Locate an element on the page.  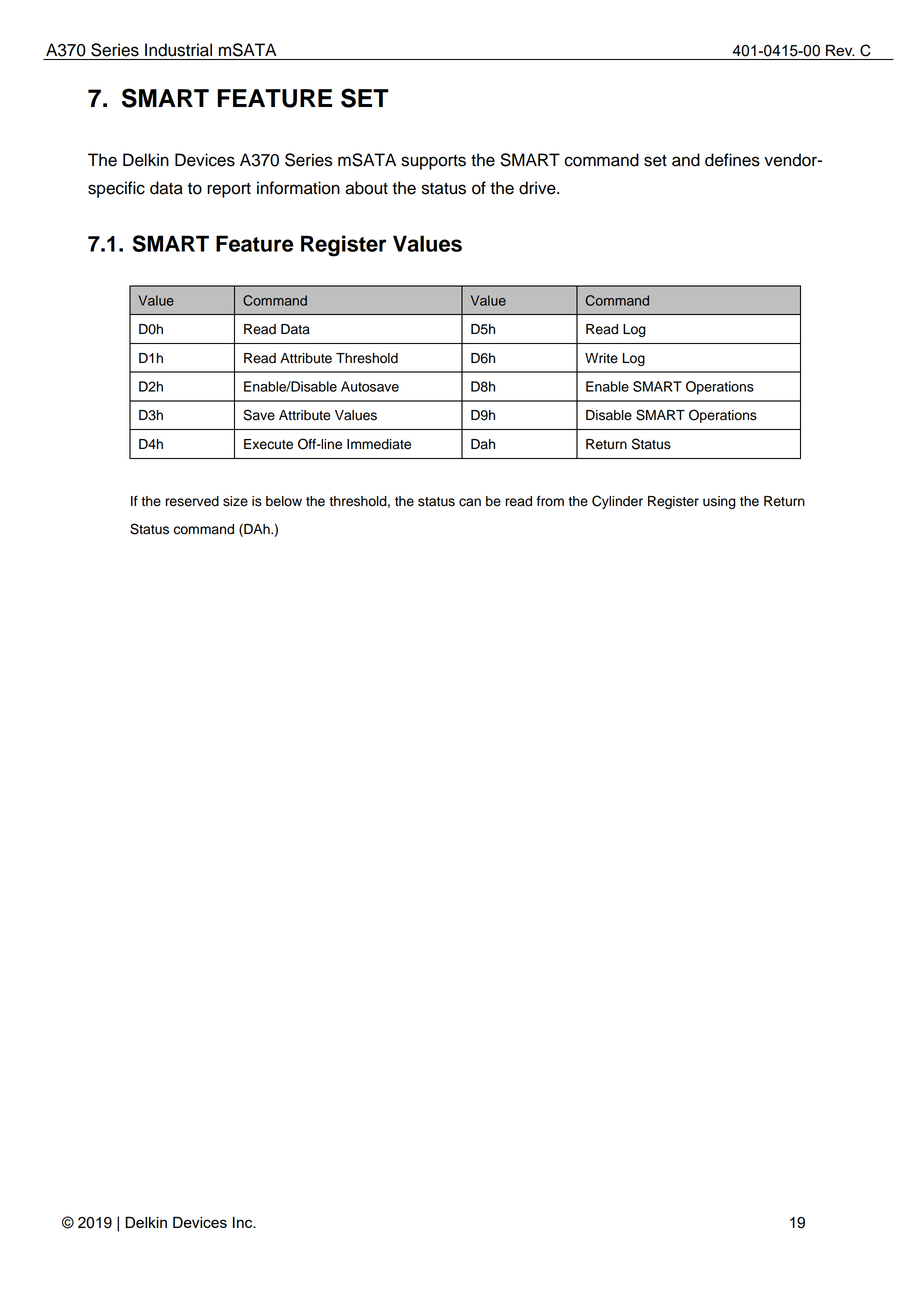
can is located at coordinates (470, 502).
